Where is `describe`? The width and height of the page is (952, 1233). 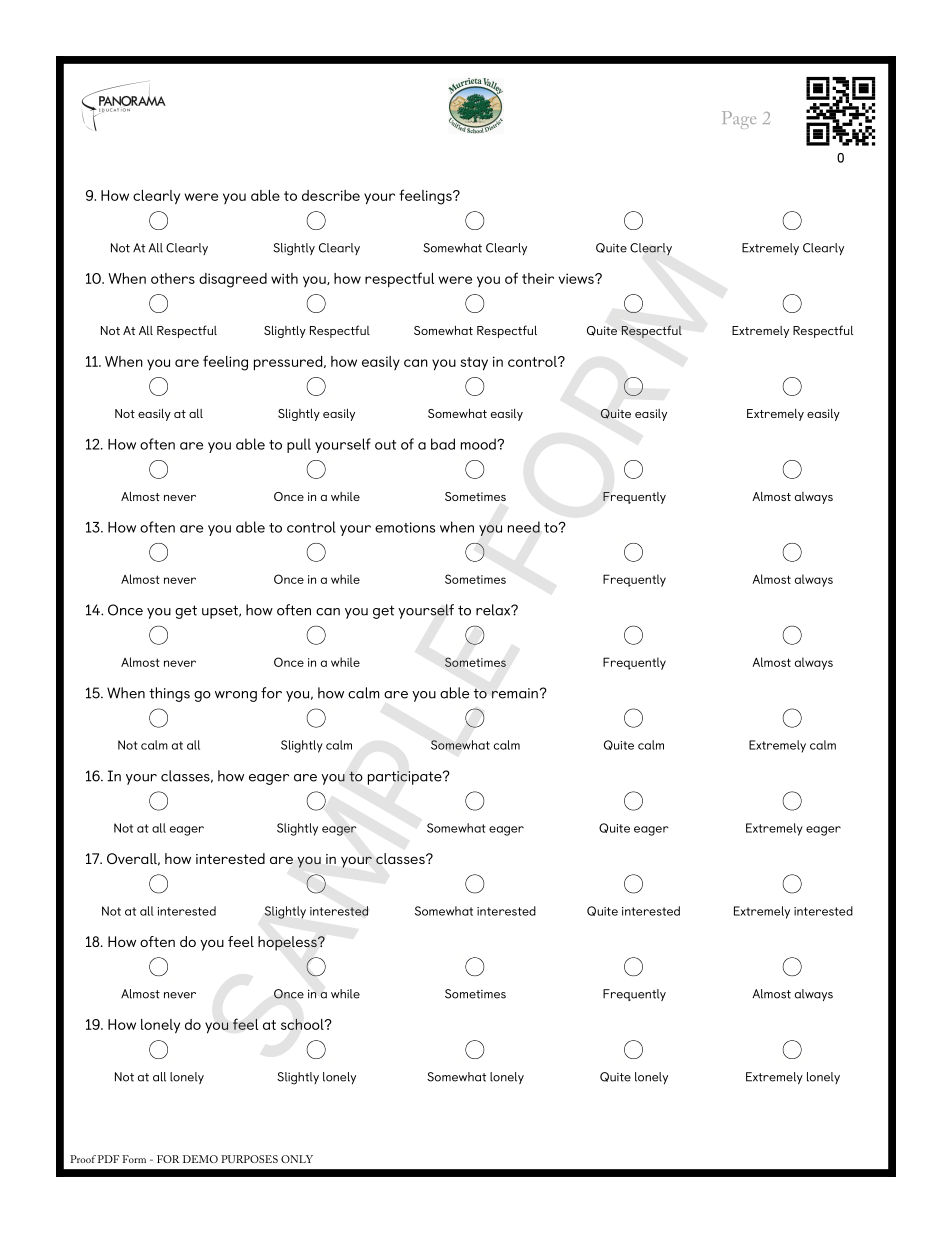
describe is located at coordinates (331, 195).
